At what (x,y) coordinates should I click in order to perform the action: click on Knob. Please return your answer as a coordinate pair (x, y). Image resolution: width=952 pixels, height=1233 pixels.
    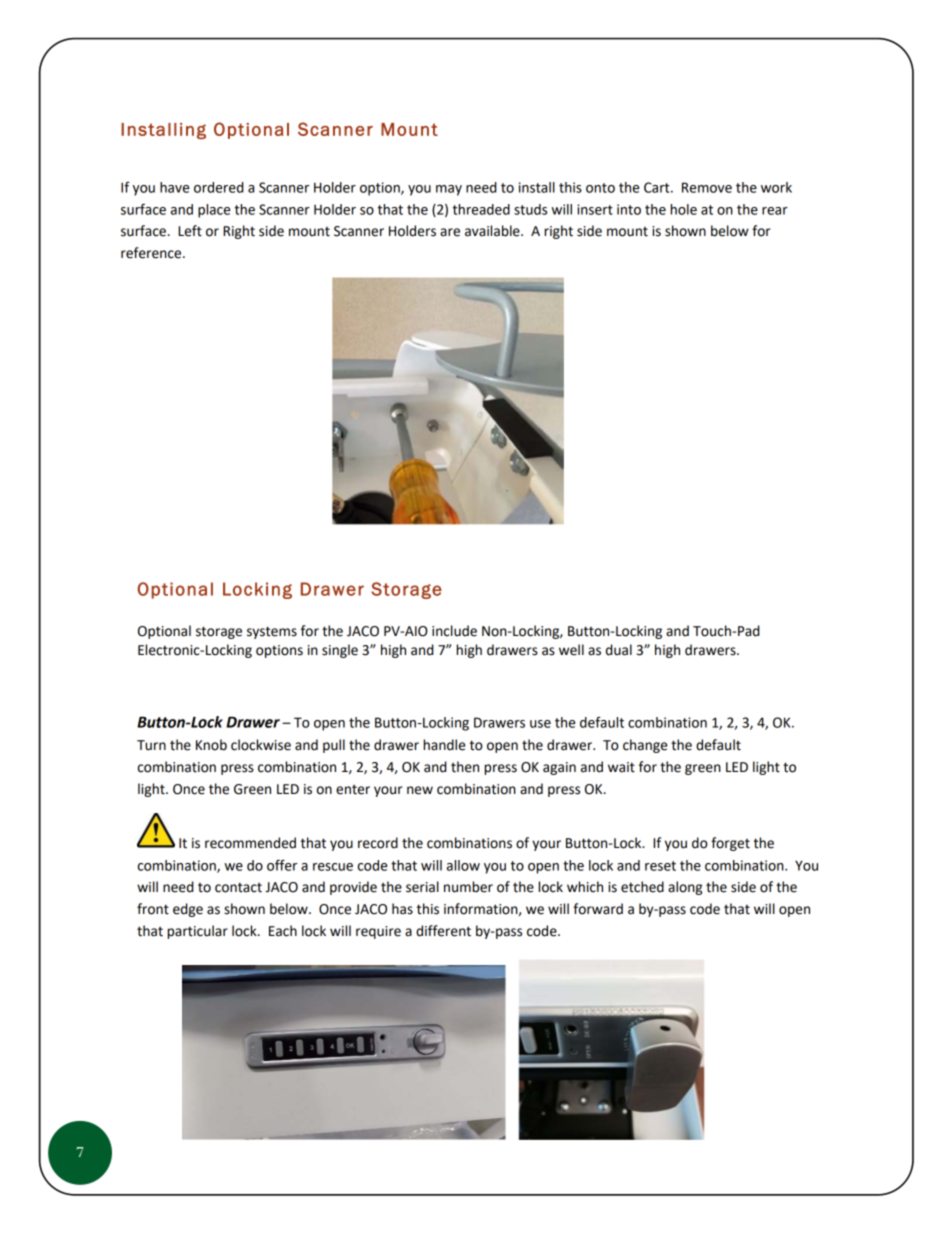
    Looking at the image, I should click on (211, 745).
